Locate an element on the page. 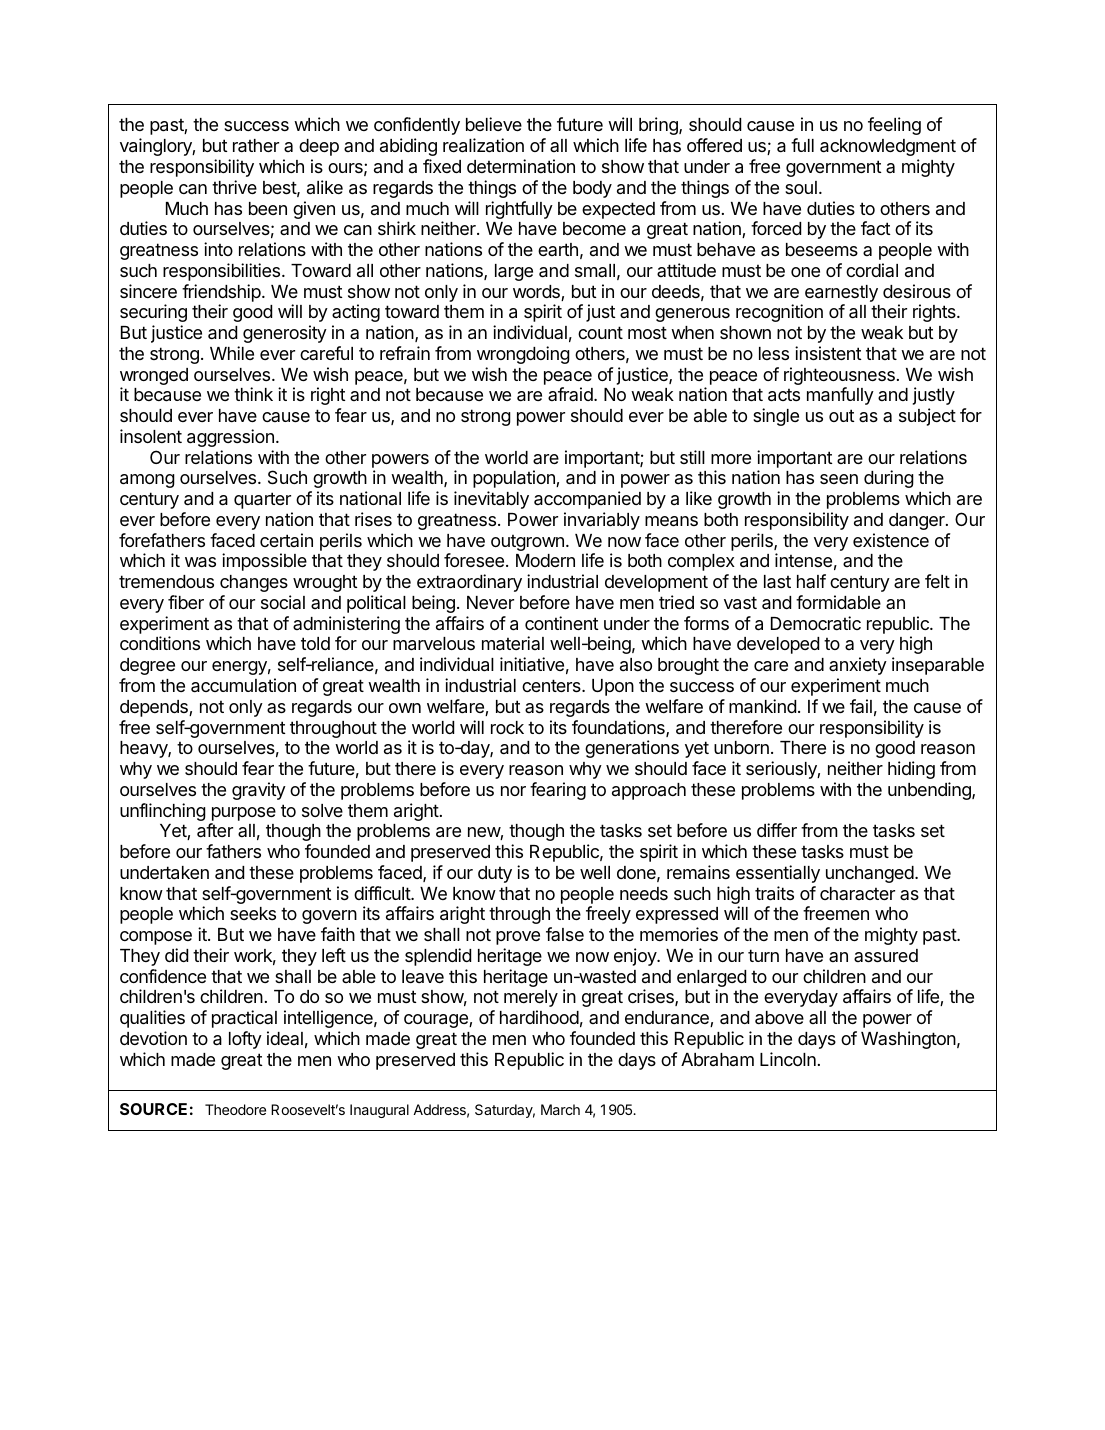  Democratic is located at coordinates (816, 623).
